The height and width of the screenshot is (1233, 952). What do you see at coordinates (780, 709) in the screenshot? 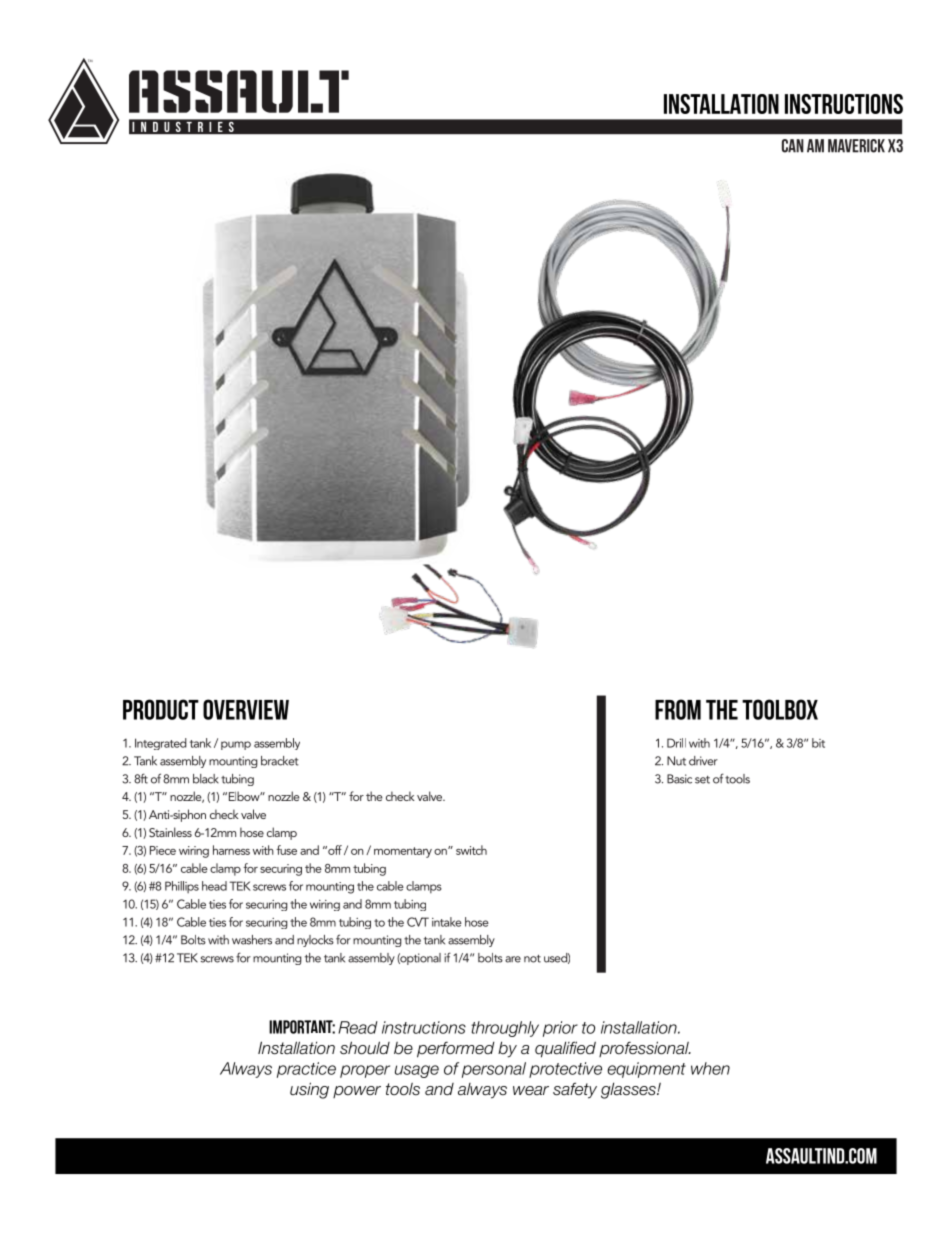
I see `toolbox` at bounding box center [780, 709].
